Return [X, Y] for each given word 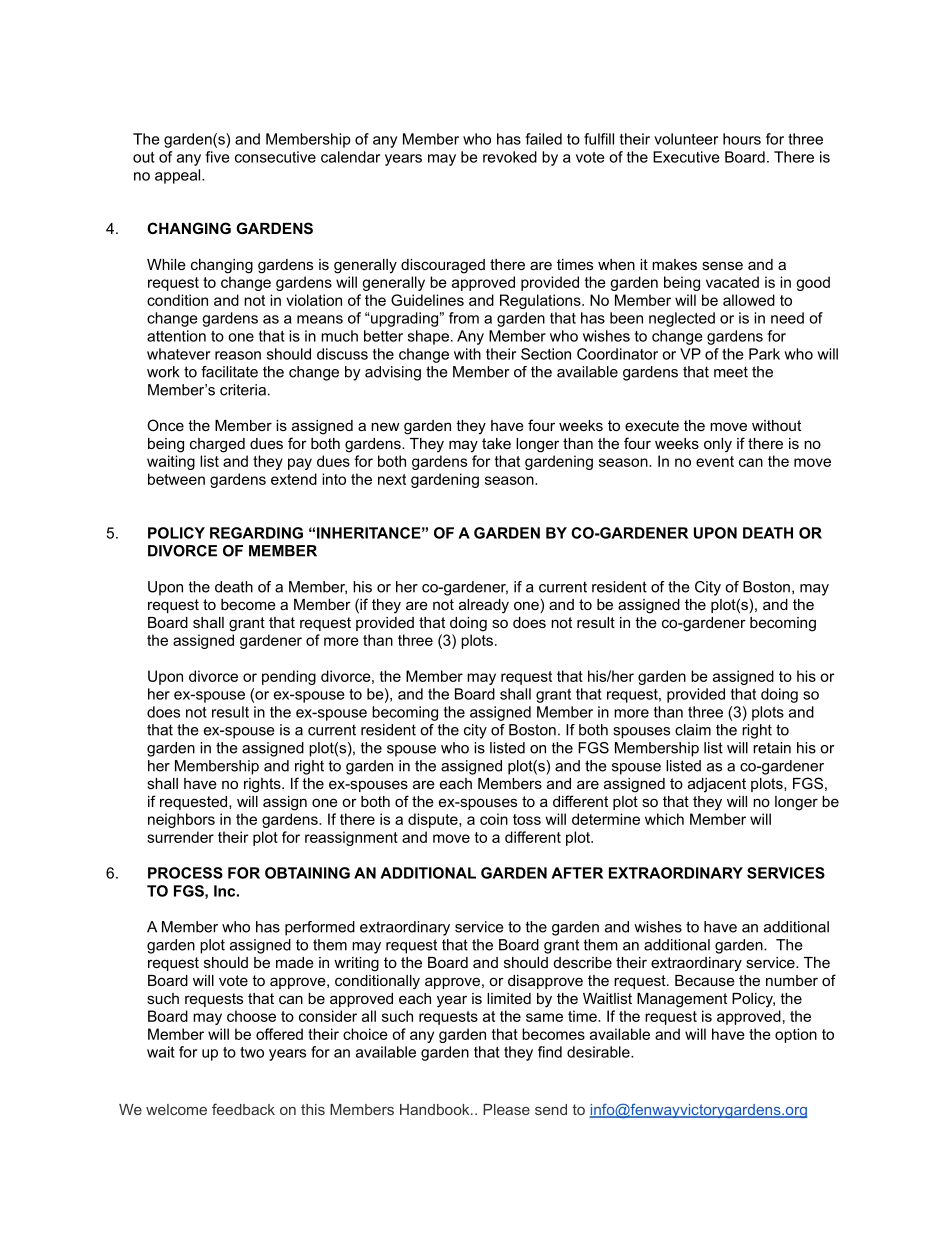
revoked [510, 157]
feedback [243, 1109]
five [217, 157]
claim [693, 730]
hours [742, 139]
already [484, 606]
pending [289, 677]
